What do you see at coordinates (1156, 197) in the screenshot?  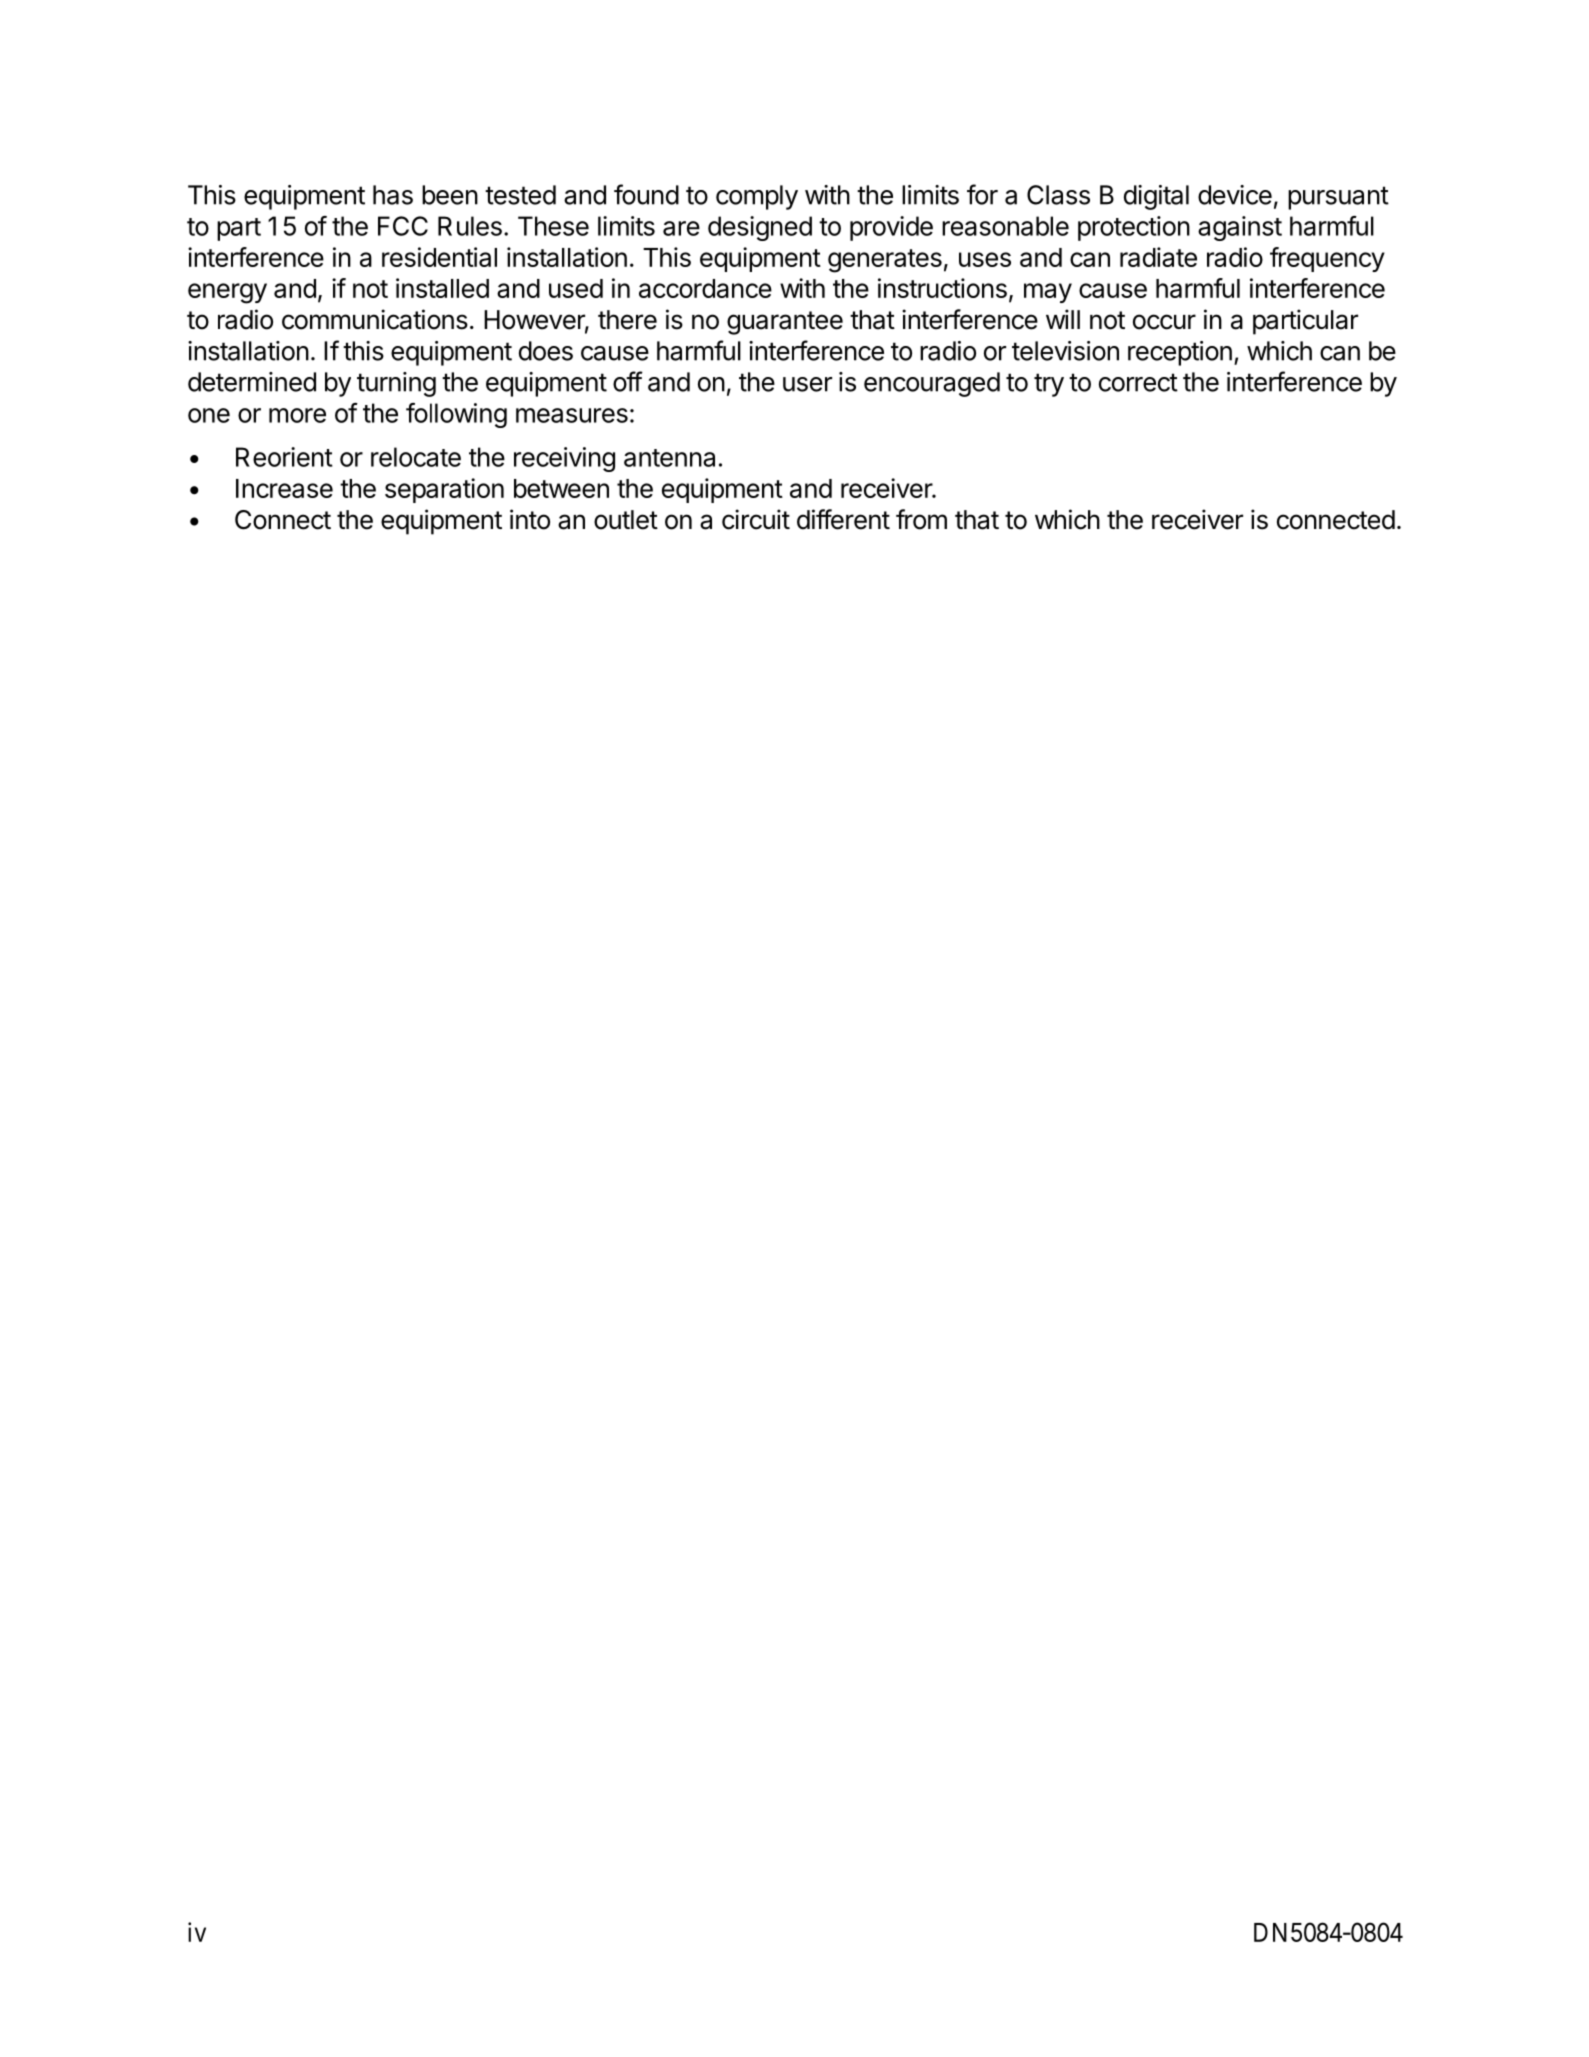 I see `digital` at bounding box center [1156, 197].
